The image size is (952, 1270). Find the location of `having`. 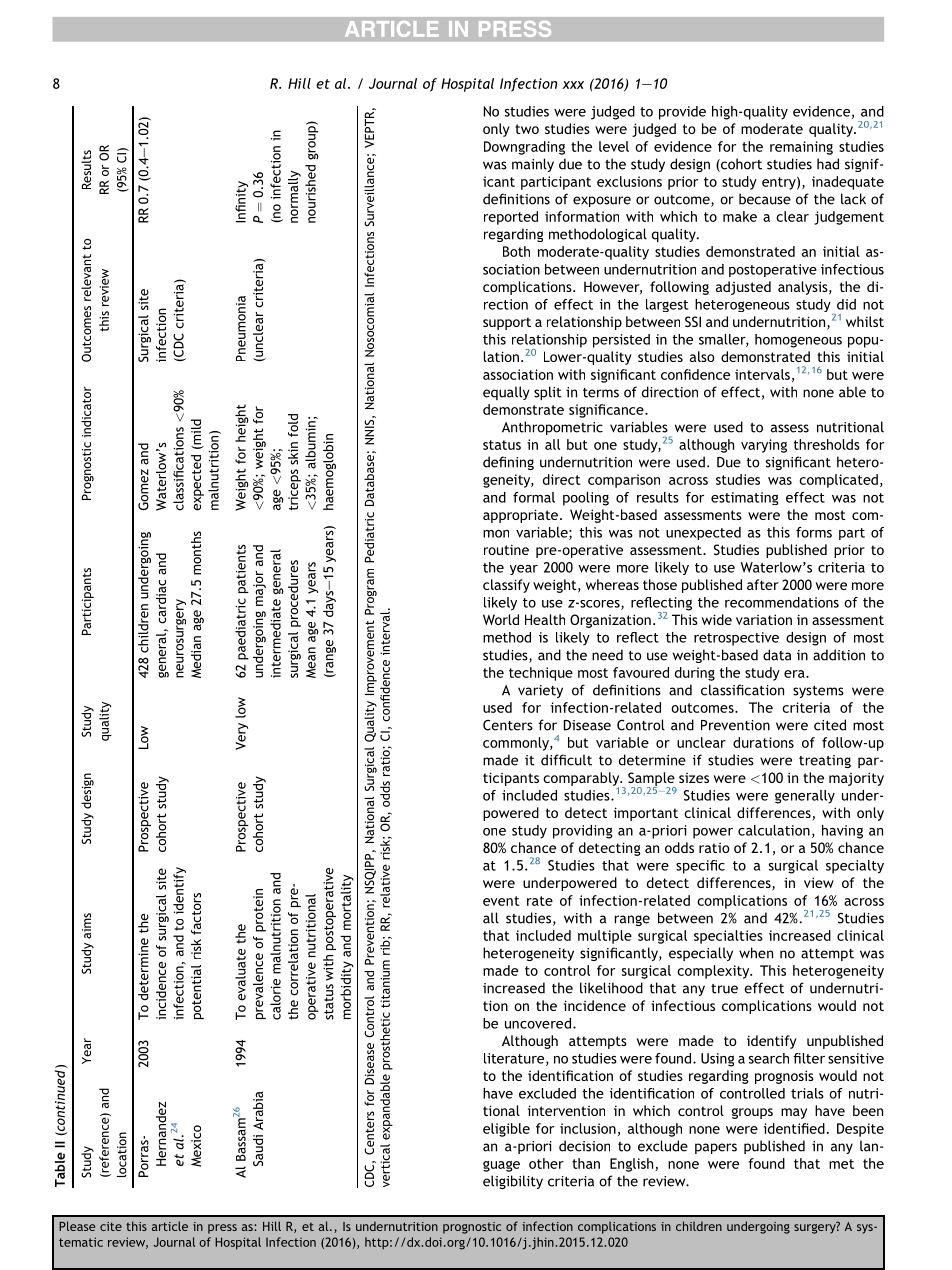

having is located at coordinates (842, 832).
